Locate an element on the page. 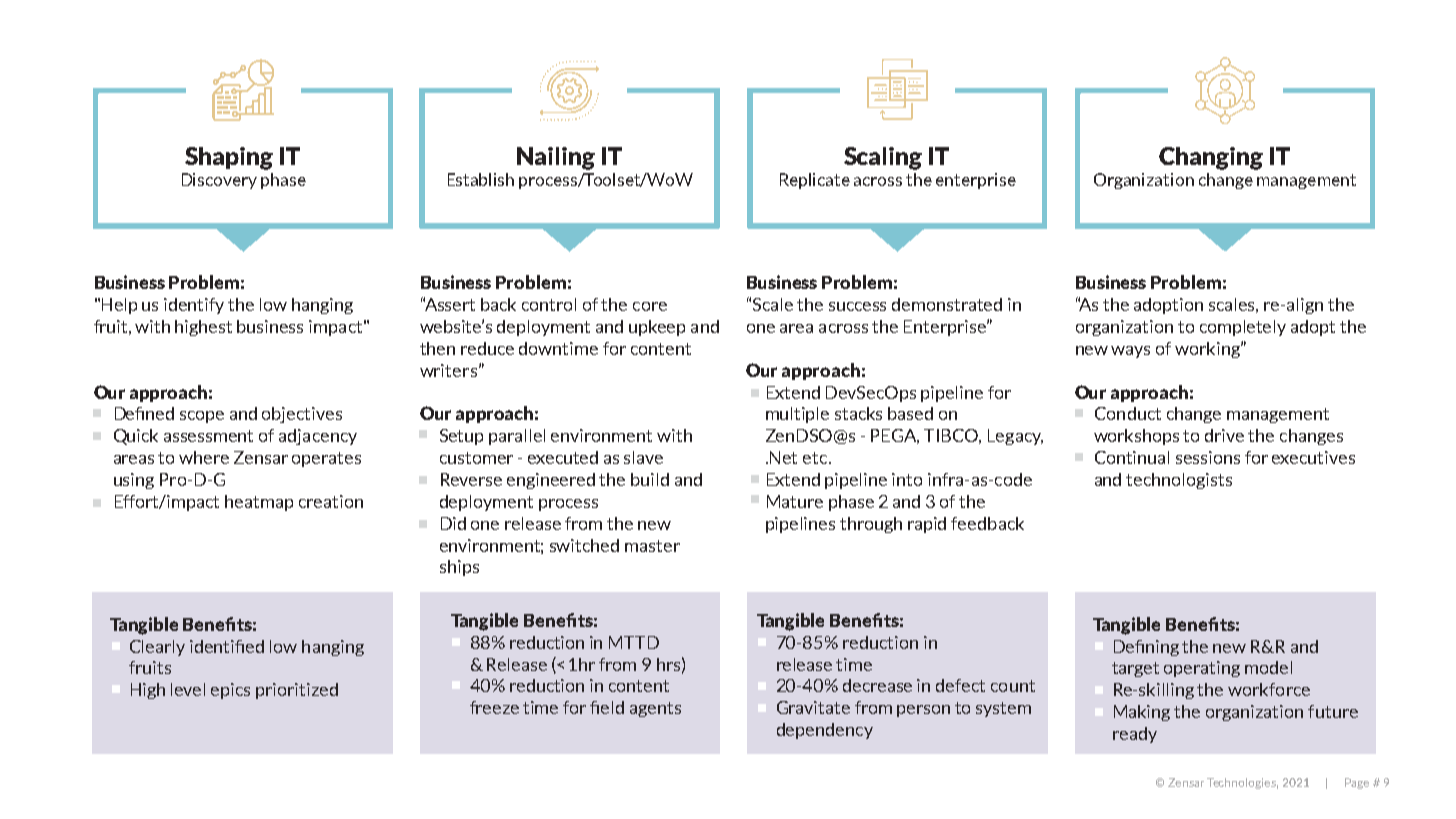  dependency is located at coordinates (825, 731).
